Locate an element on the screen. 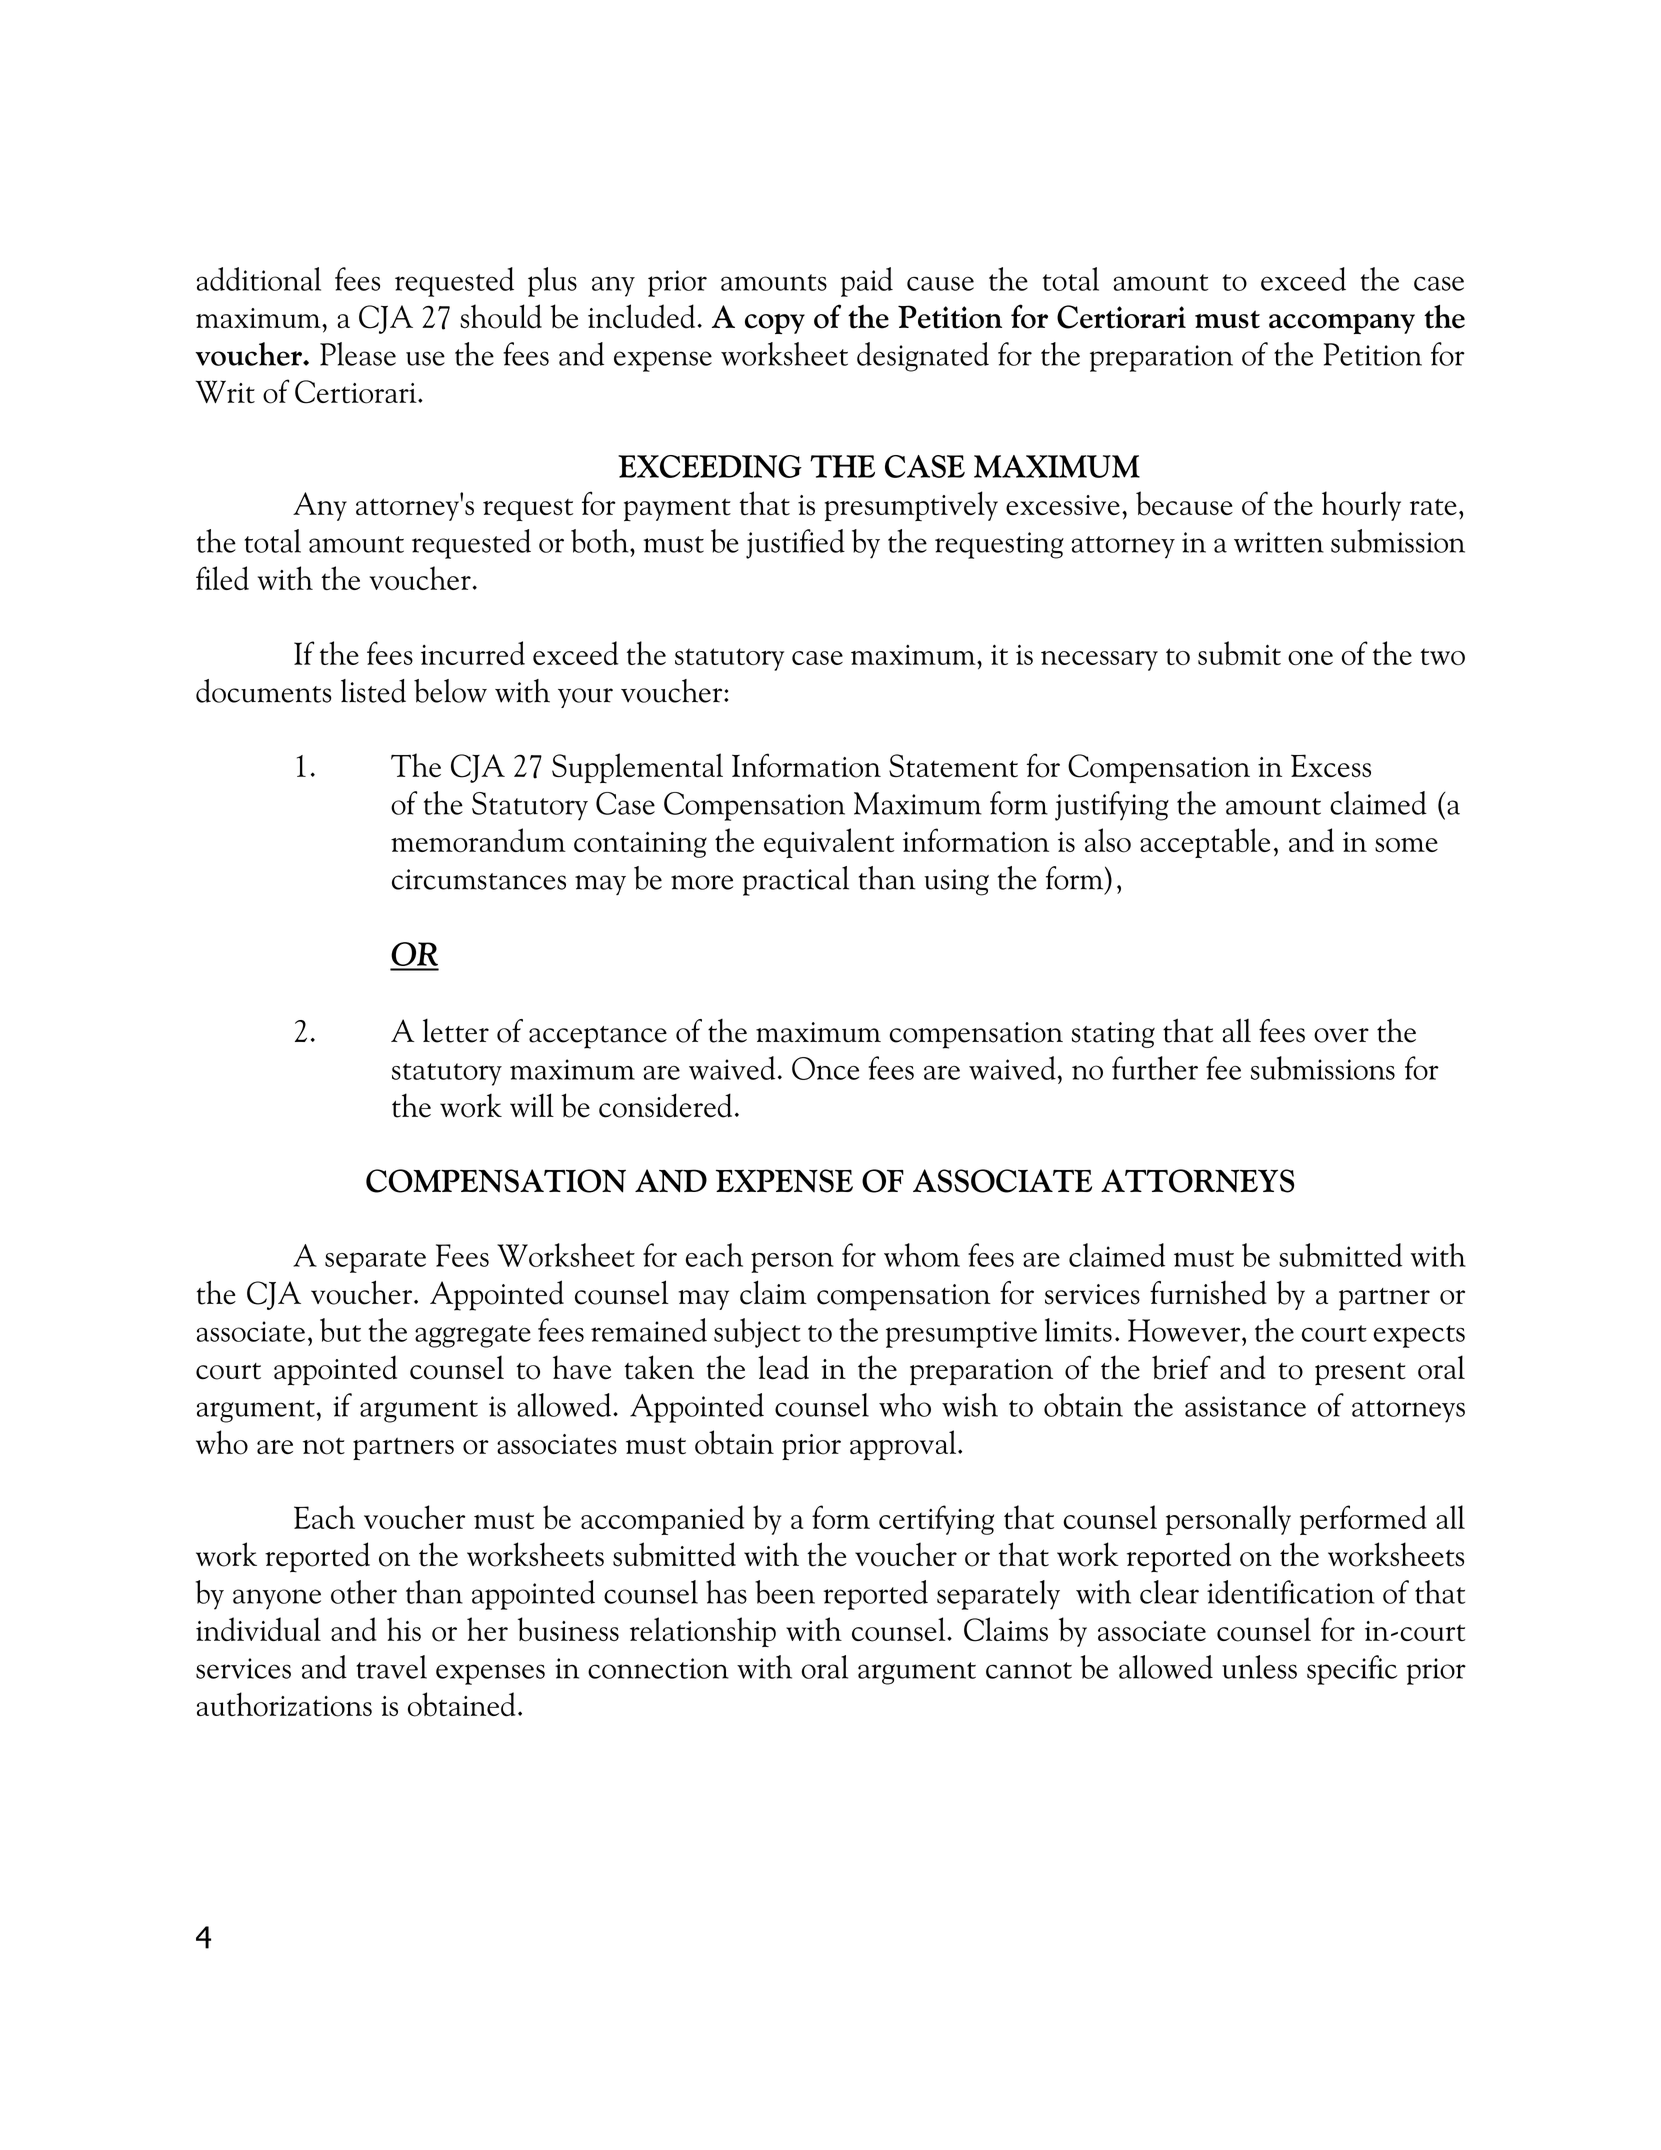 The width and height of the screenshot is (1661, 2150). hourly is located at coordinates (1361, 506).
